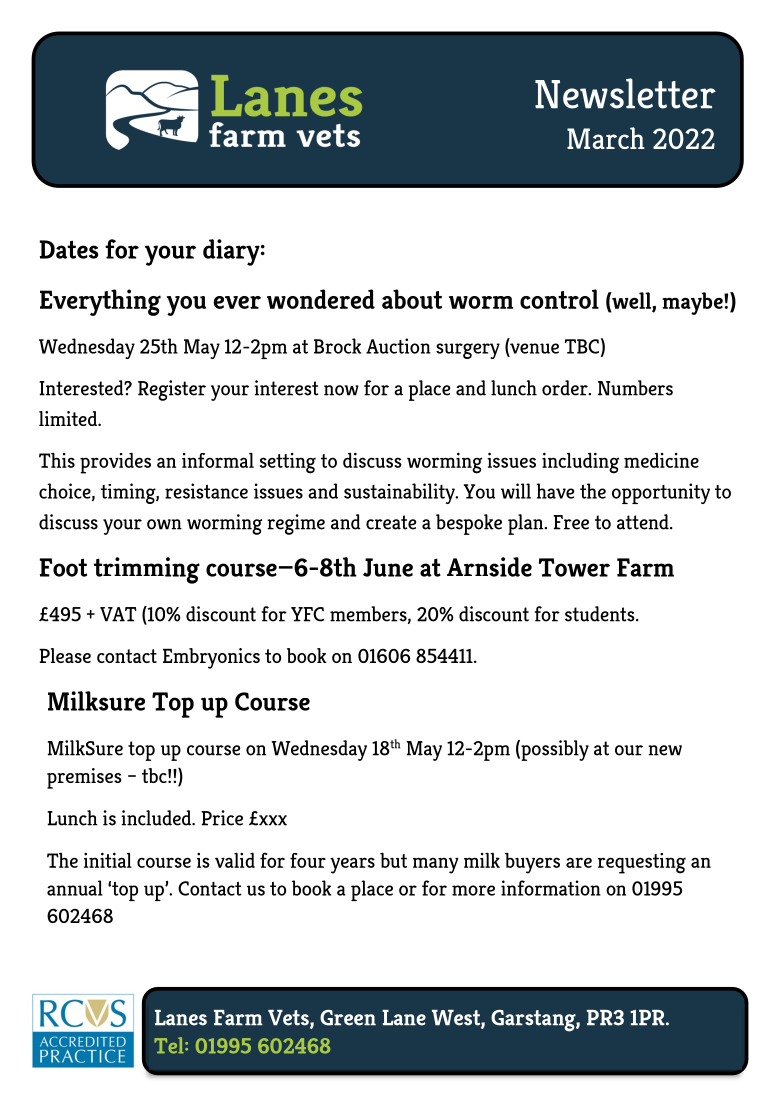 This document has width=780, height=1107. What do you see at coordinates (625, 93) in the document?
I see `Newsletter` at bounding box center [625, 93].
